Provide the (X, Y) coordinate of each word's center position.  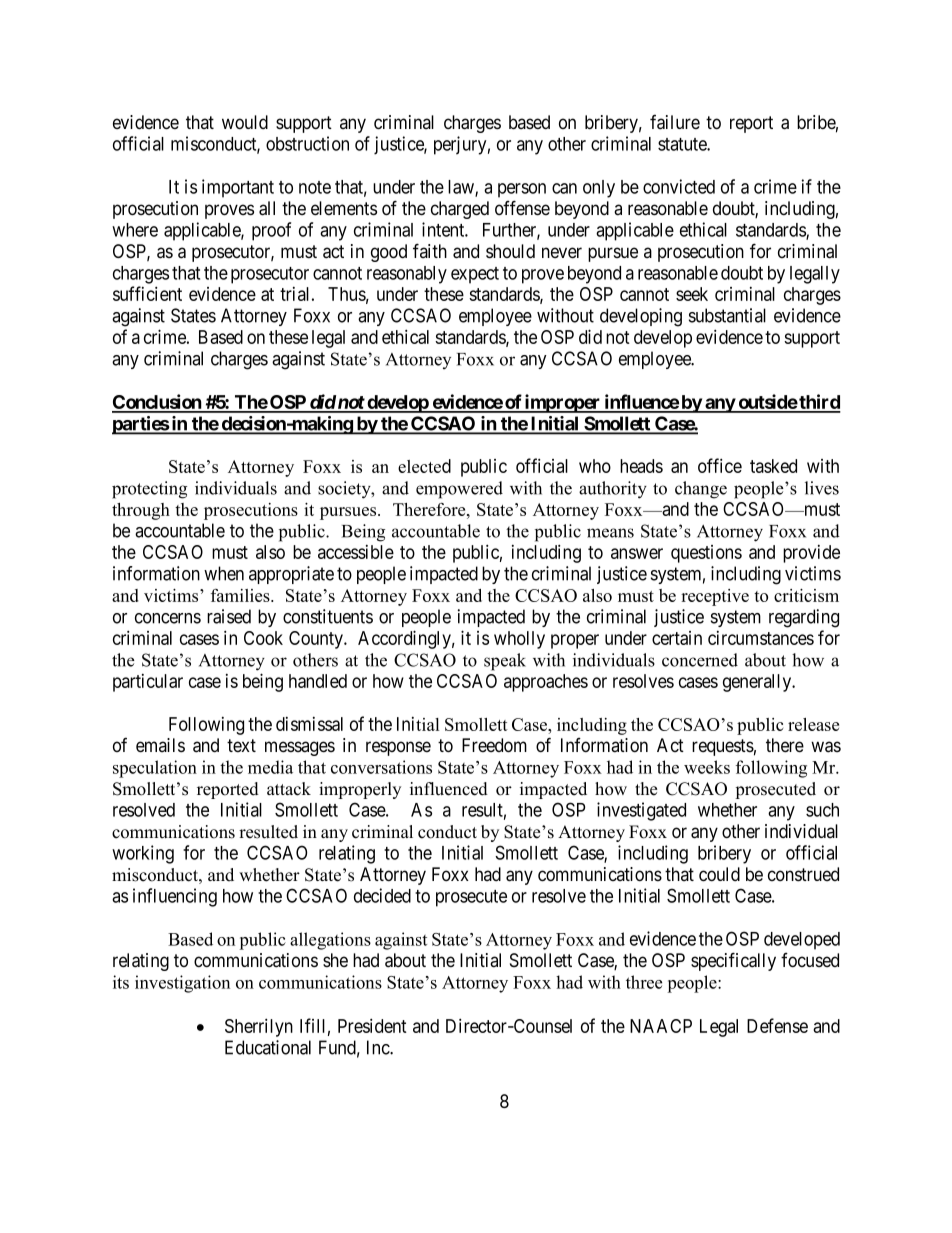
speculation (155, 769)
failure (675, 122)
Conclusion (157, 403)
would (245, 122)
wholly (519, 640)
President (372, 1025)
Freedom (494, 745)
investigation (182, 984)
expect (475, 275)
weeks (707, 767)
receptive (715, 597)
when (224, 573)
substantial (727, 315)
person (522, 190)
